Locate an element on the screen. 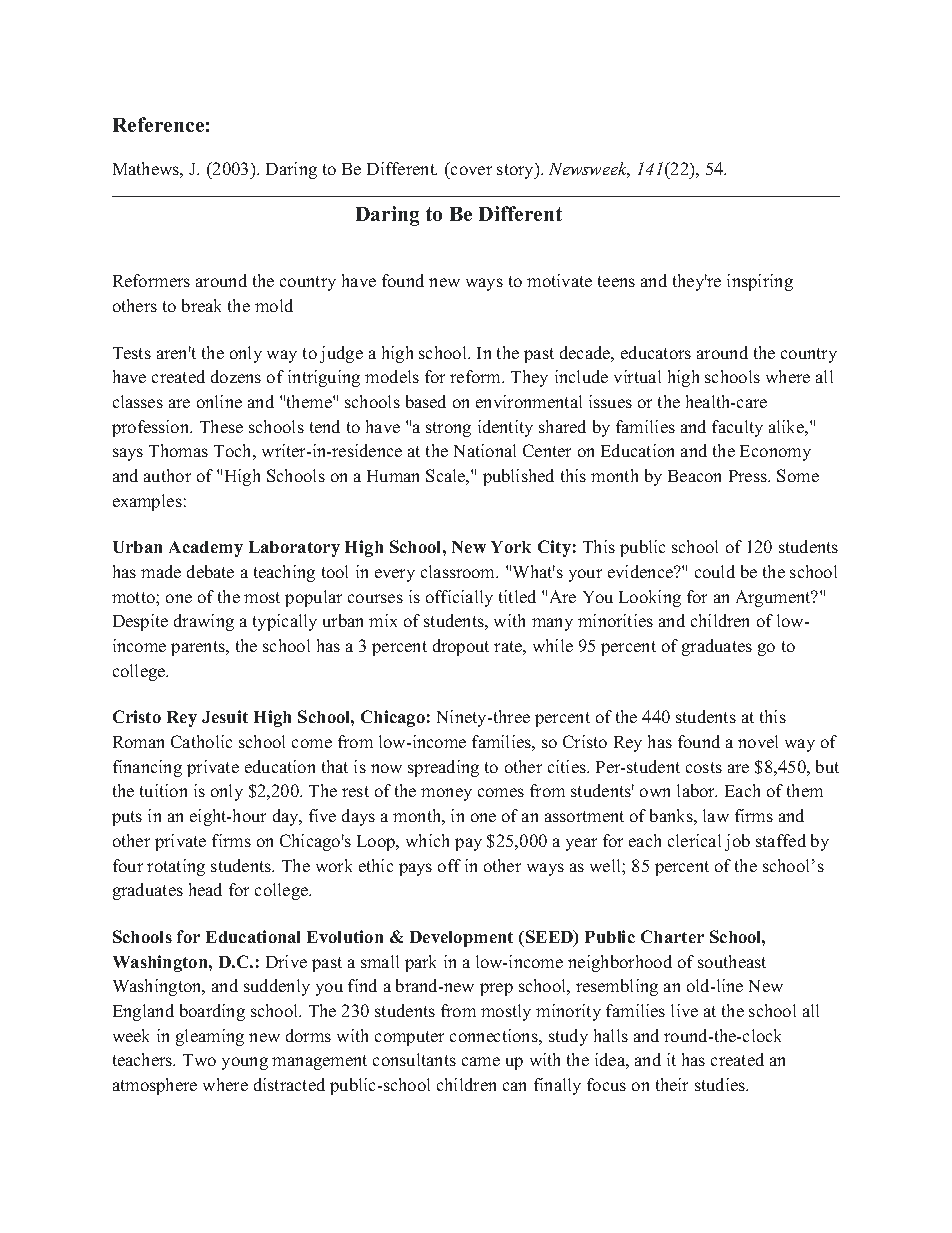  cover is located at coordinates (470, 172).
